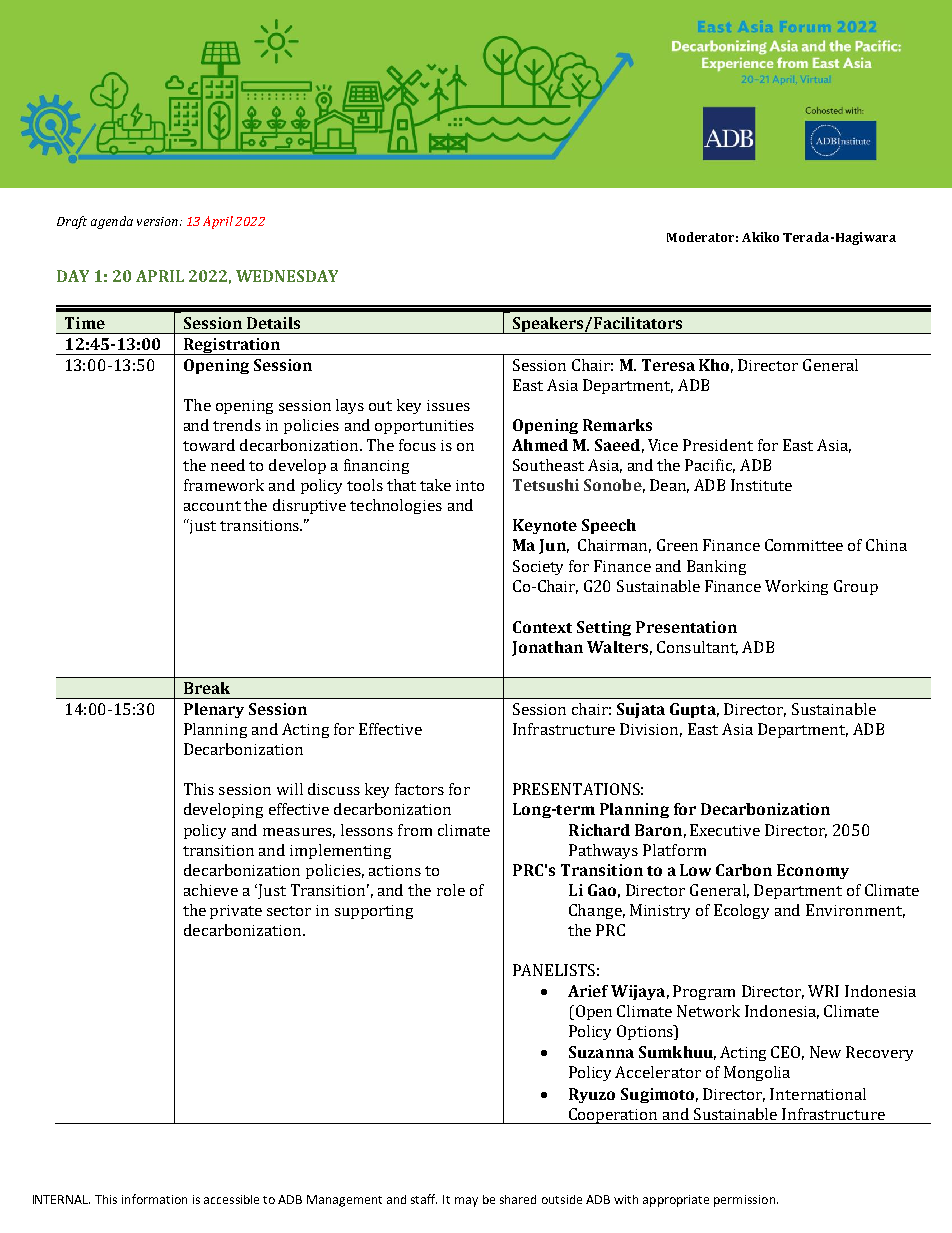 The height and width of the page is (1233, 952). What do you see at coordinates (211, 890) in the page?
I see `achieve` at bounding box center [211, 890].
